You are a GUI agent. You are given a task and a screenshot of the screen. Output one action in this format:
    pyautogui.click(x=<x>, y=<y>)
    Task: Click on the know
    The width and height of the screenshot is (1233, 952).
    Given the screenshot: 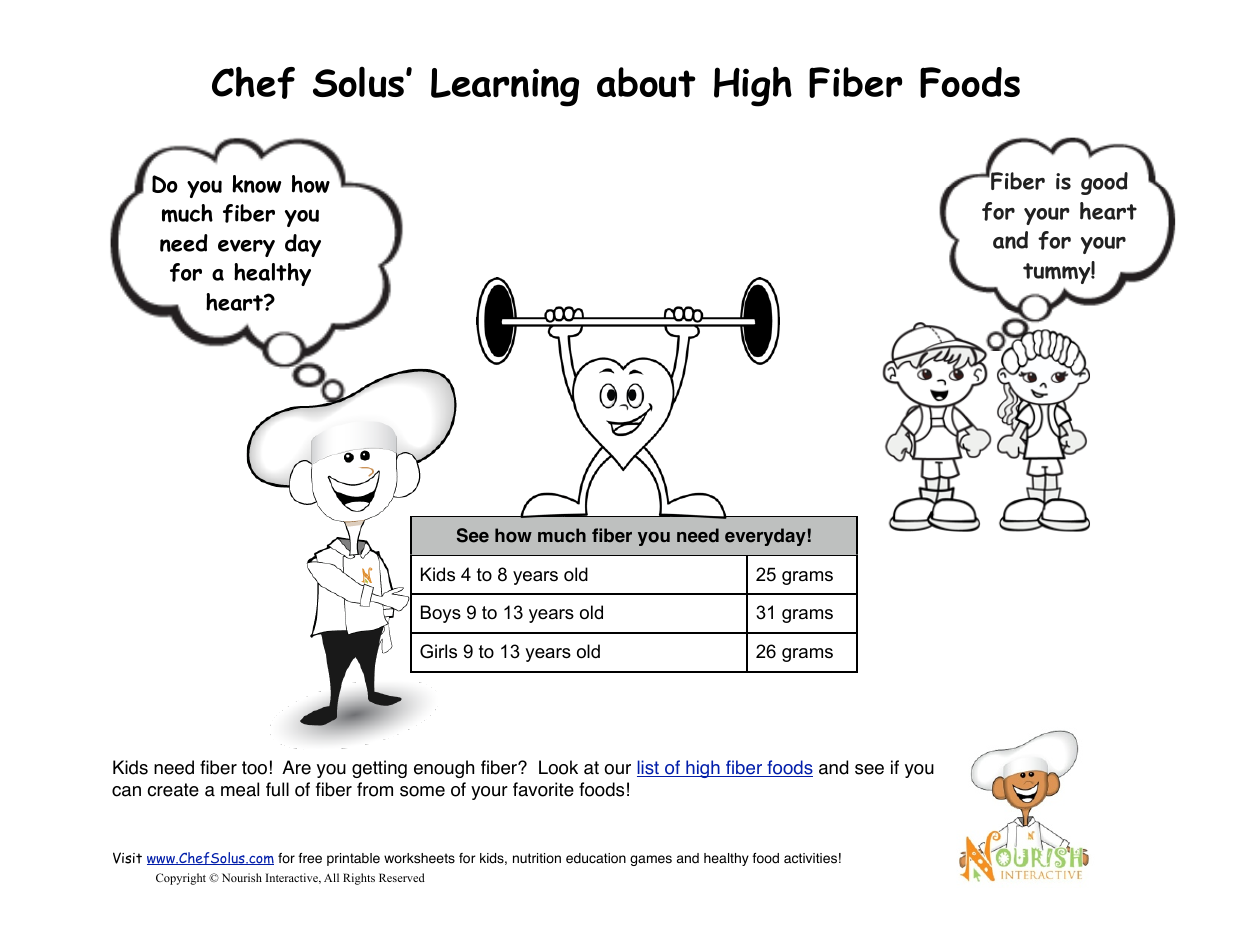 What is the action you would take?
    pyautogui.click(x=256, y=184)
